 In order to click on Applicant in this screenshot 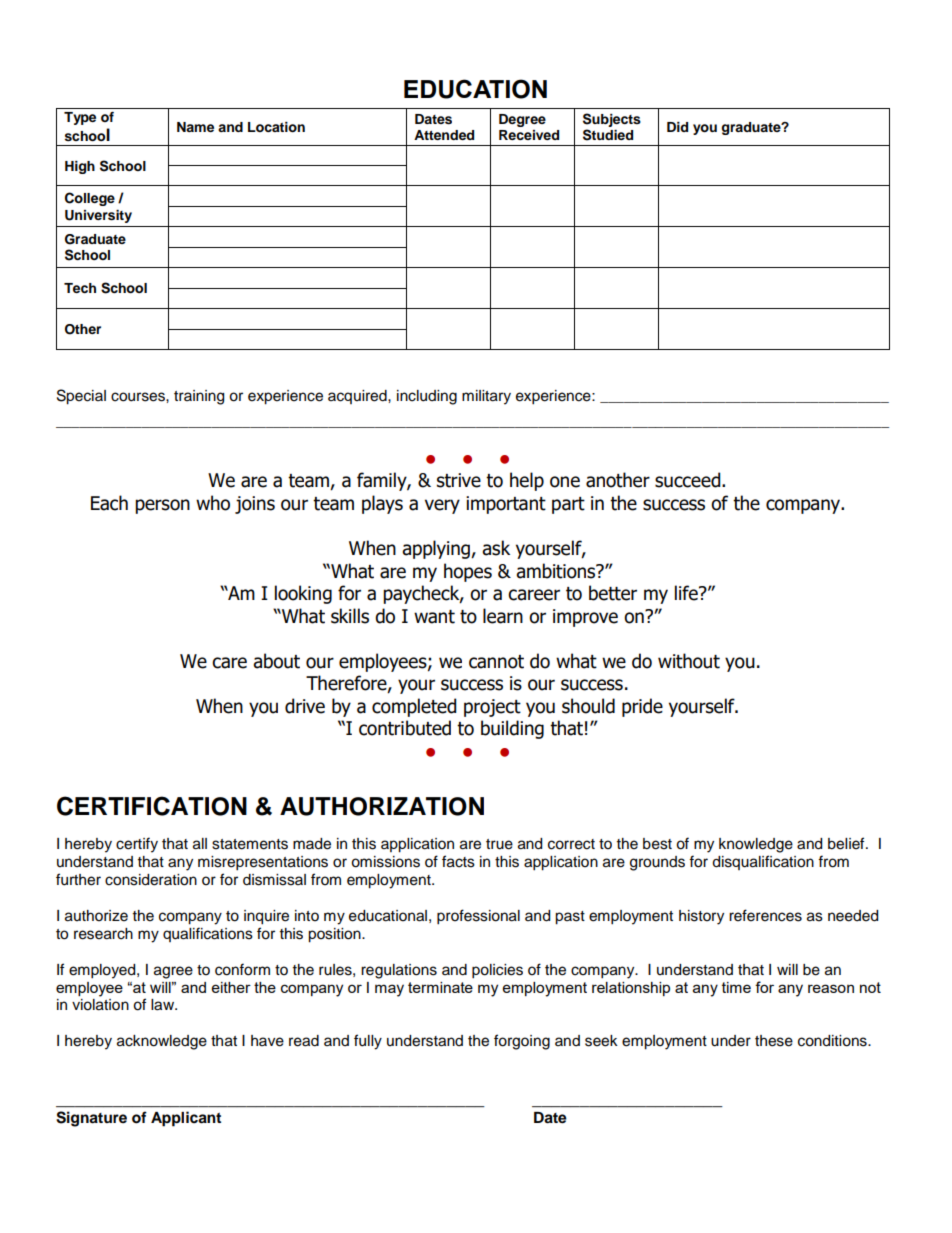, I will do `click(186, 1119)`.
